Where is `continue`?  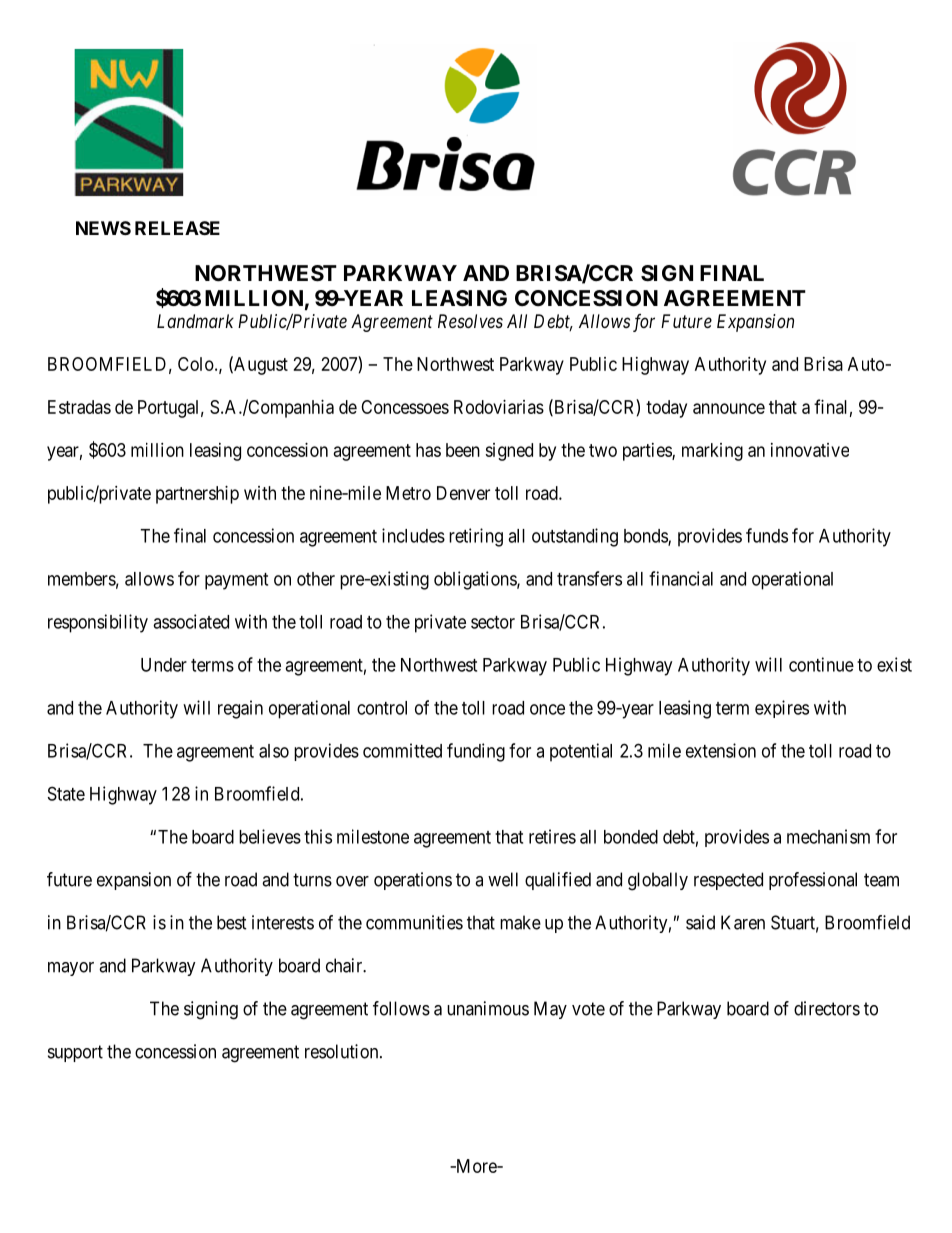 continue is located at coordinates (821, 664).
